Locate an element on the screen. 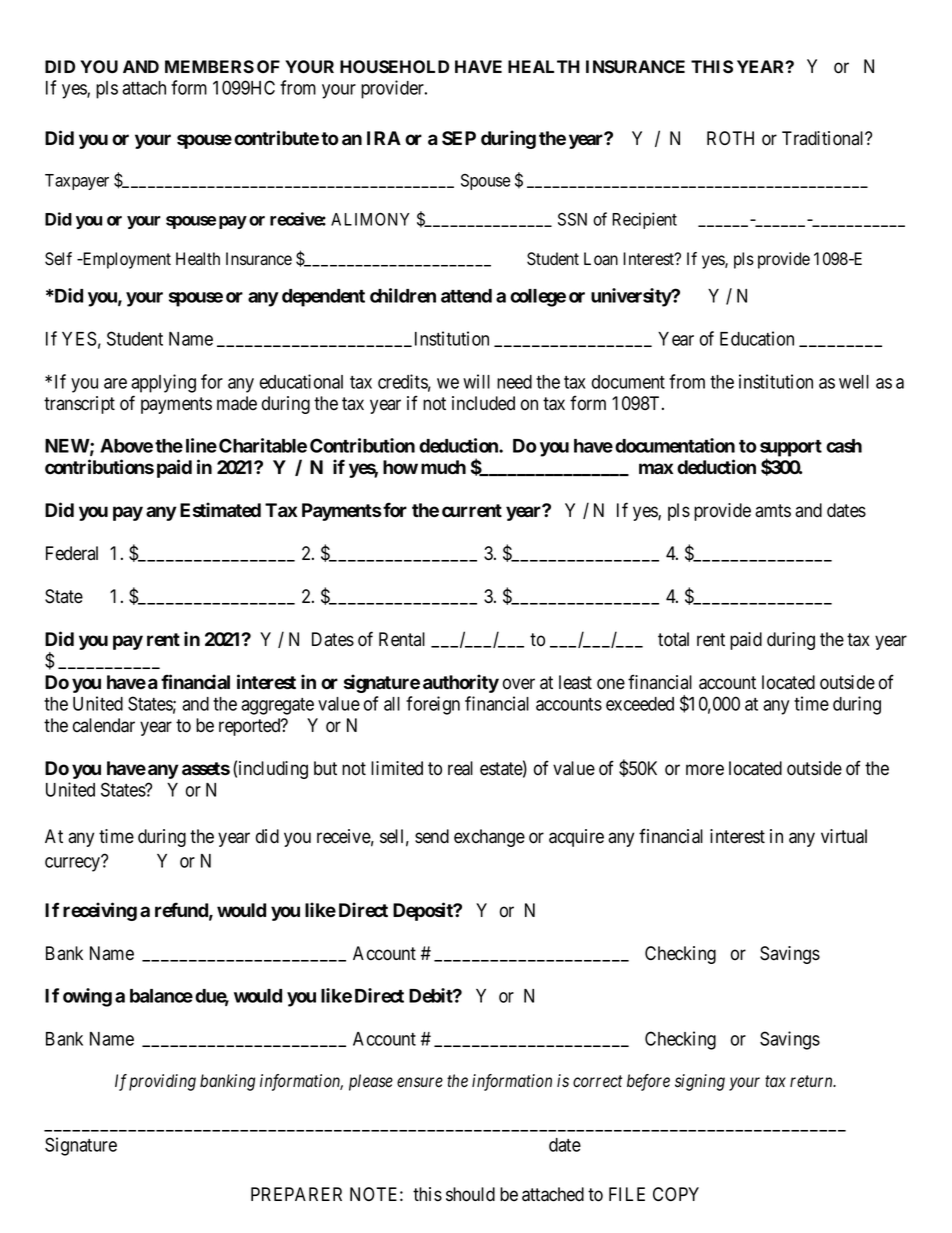 The image size is (952, 1233). ROTH is located at coordinates (730, 138).
